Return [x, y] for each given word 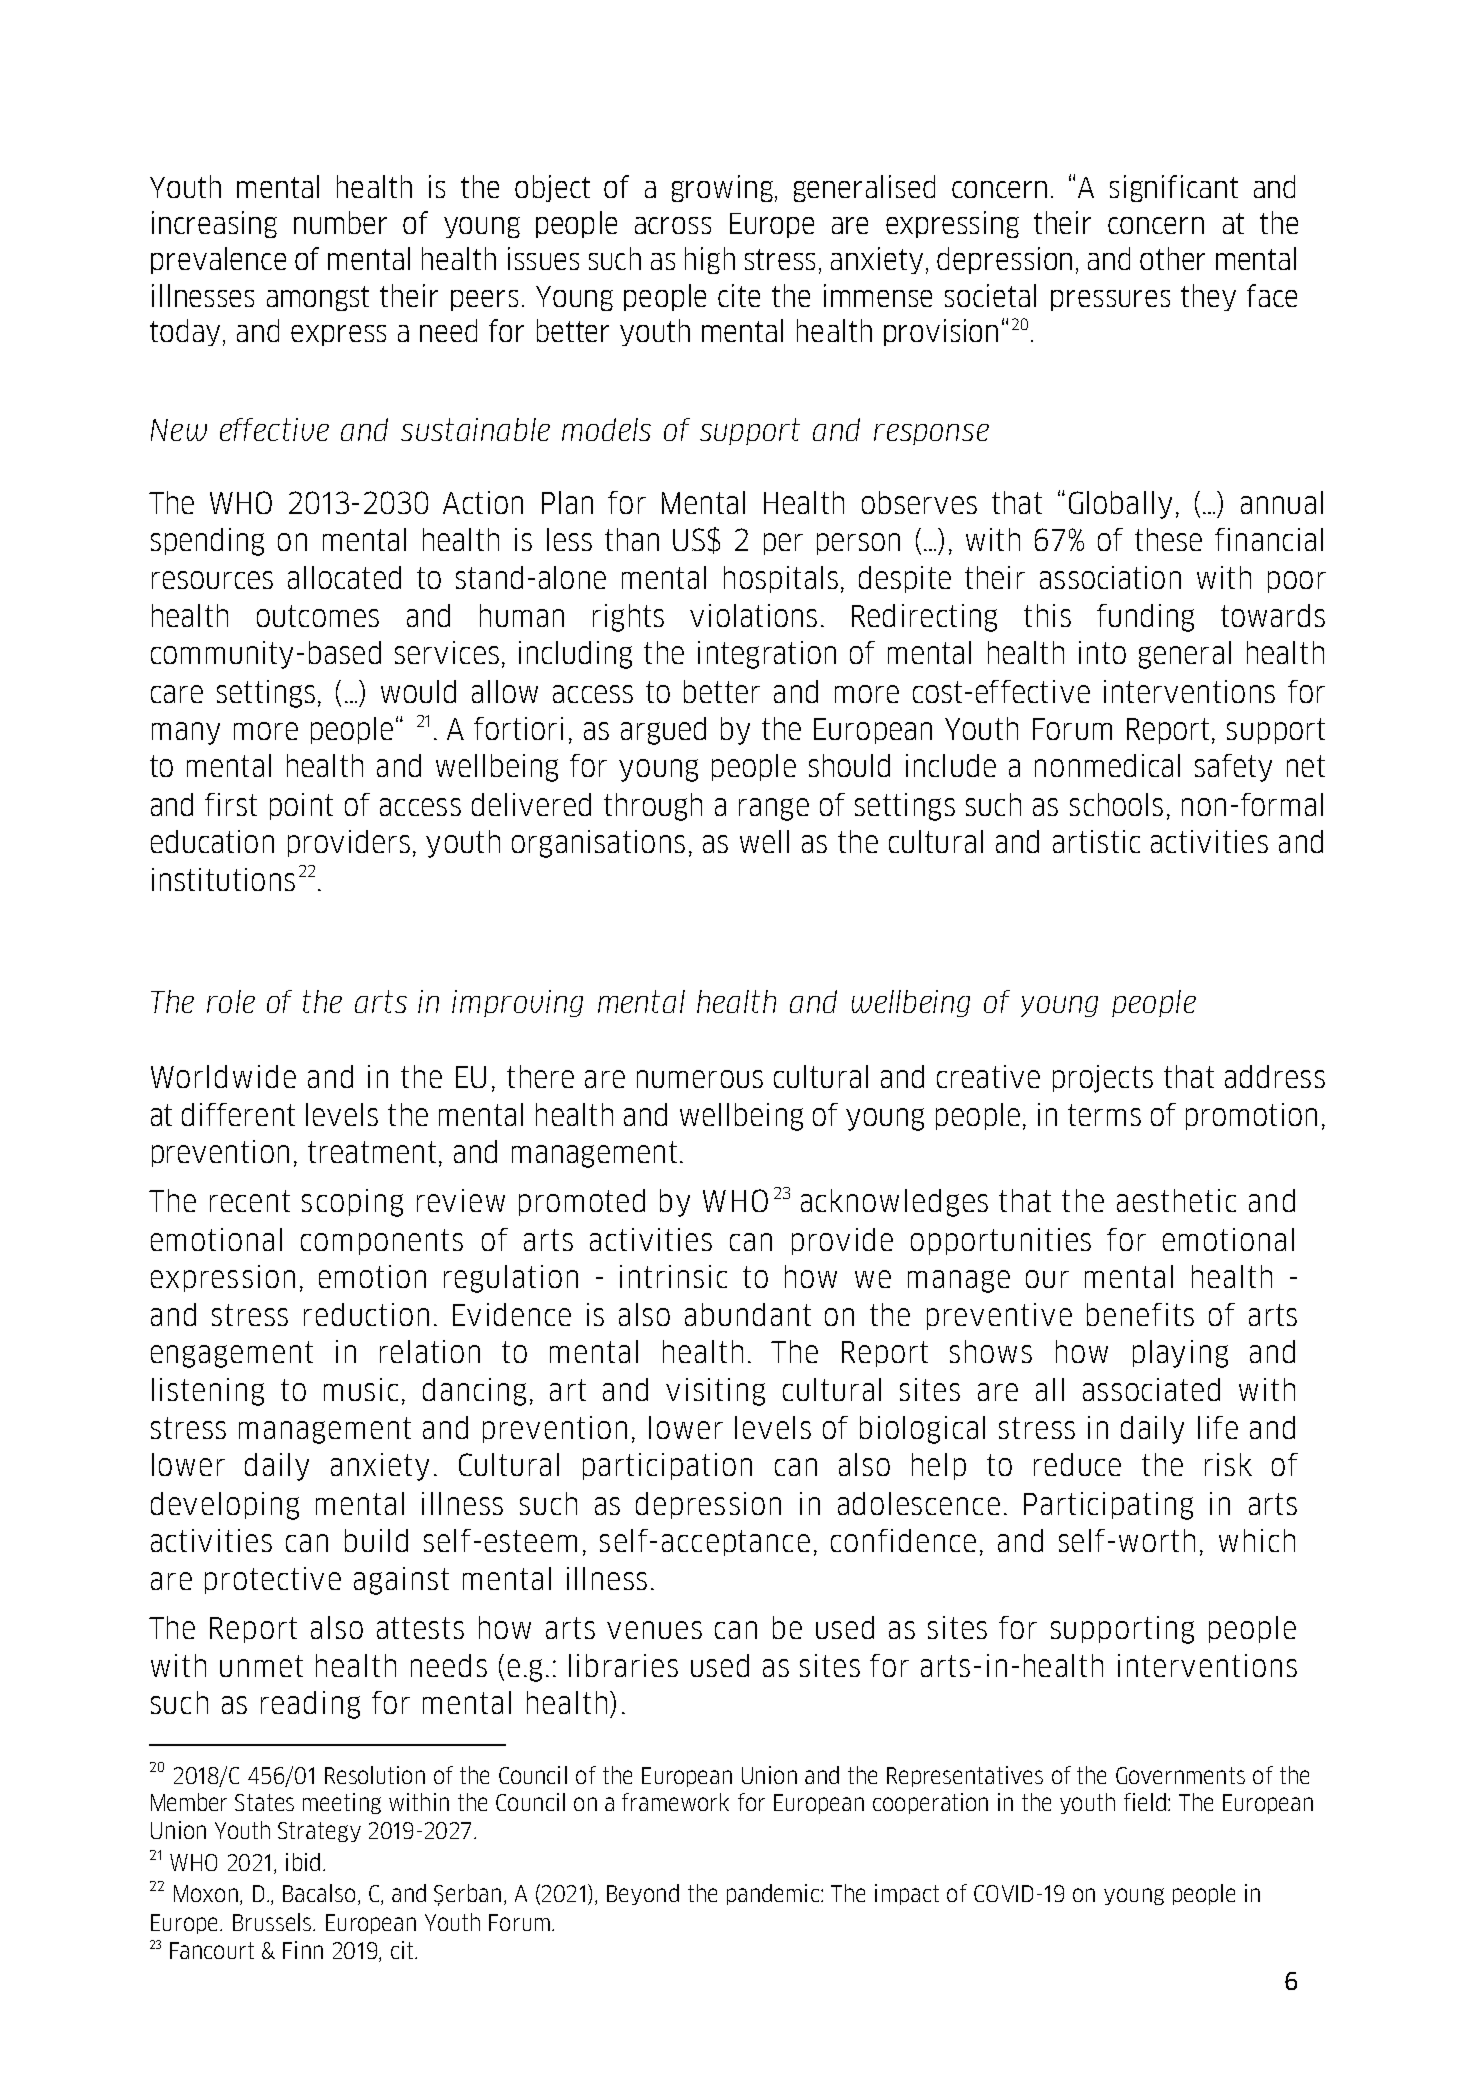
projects [1103, 1079]
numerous [700, 1079]
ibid [303, 1862]
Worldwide [223, 1076]
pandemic [773, 1894]
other [1172, 258]
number [340, 222]
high [710, 260]
